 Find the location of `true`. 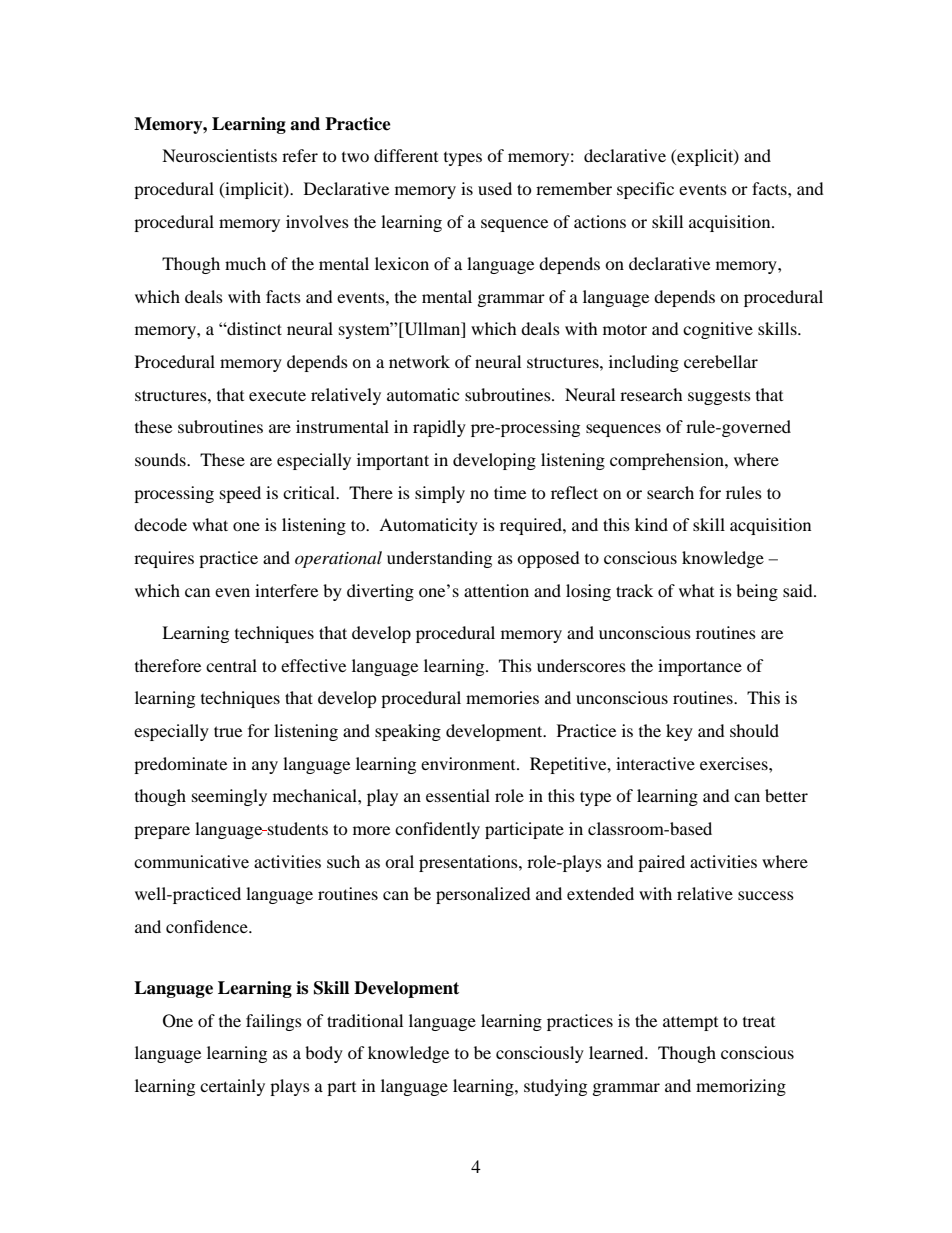

true is located at coordinates (228, 731).
